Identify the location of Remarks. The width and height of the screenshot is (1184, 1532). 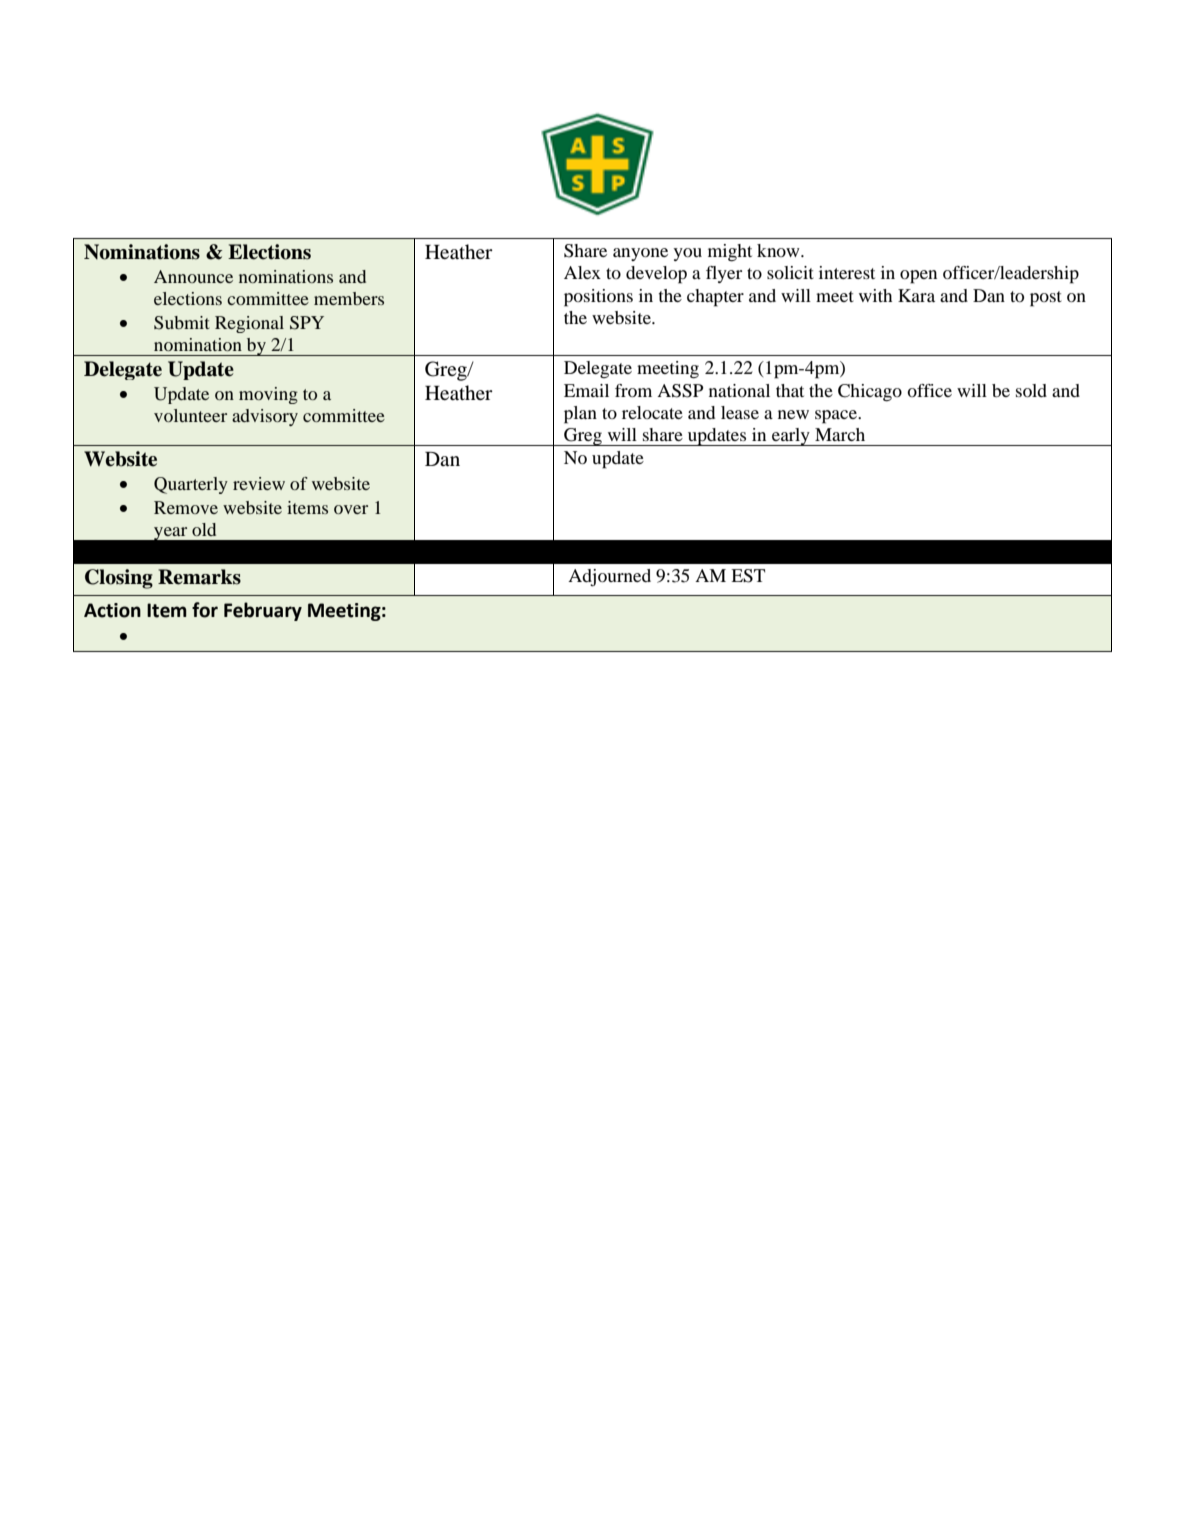
(199, 577).
